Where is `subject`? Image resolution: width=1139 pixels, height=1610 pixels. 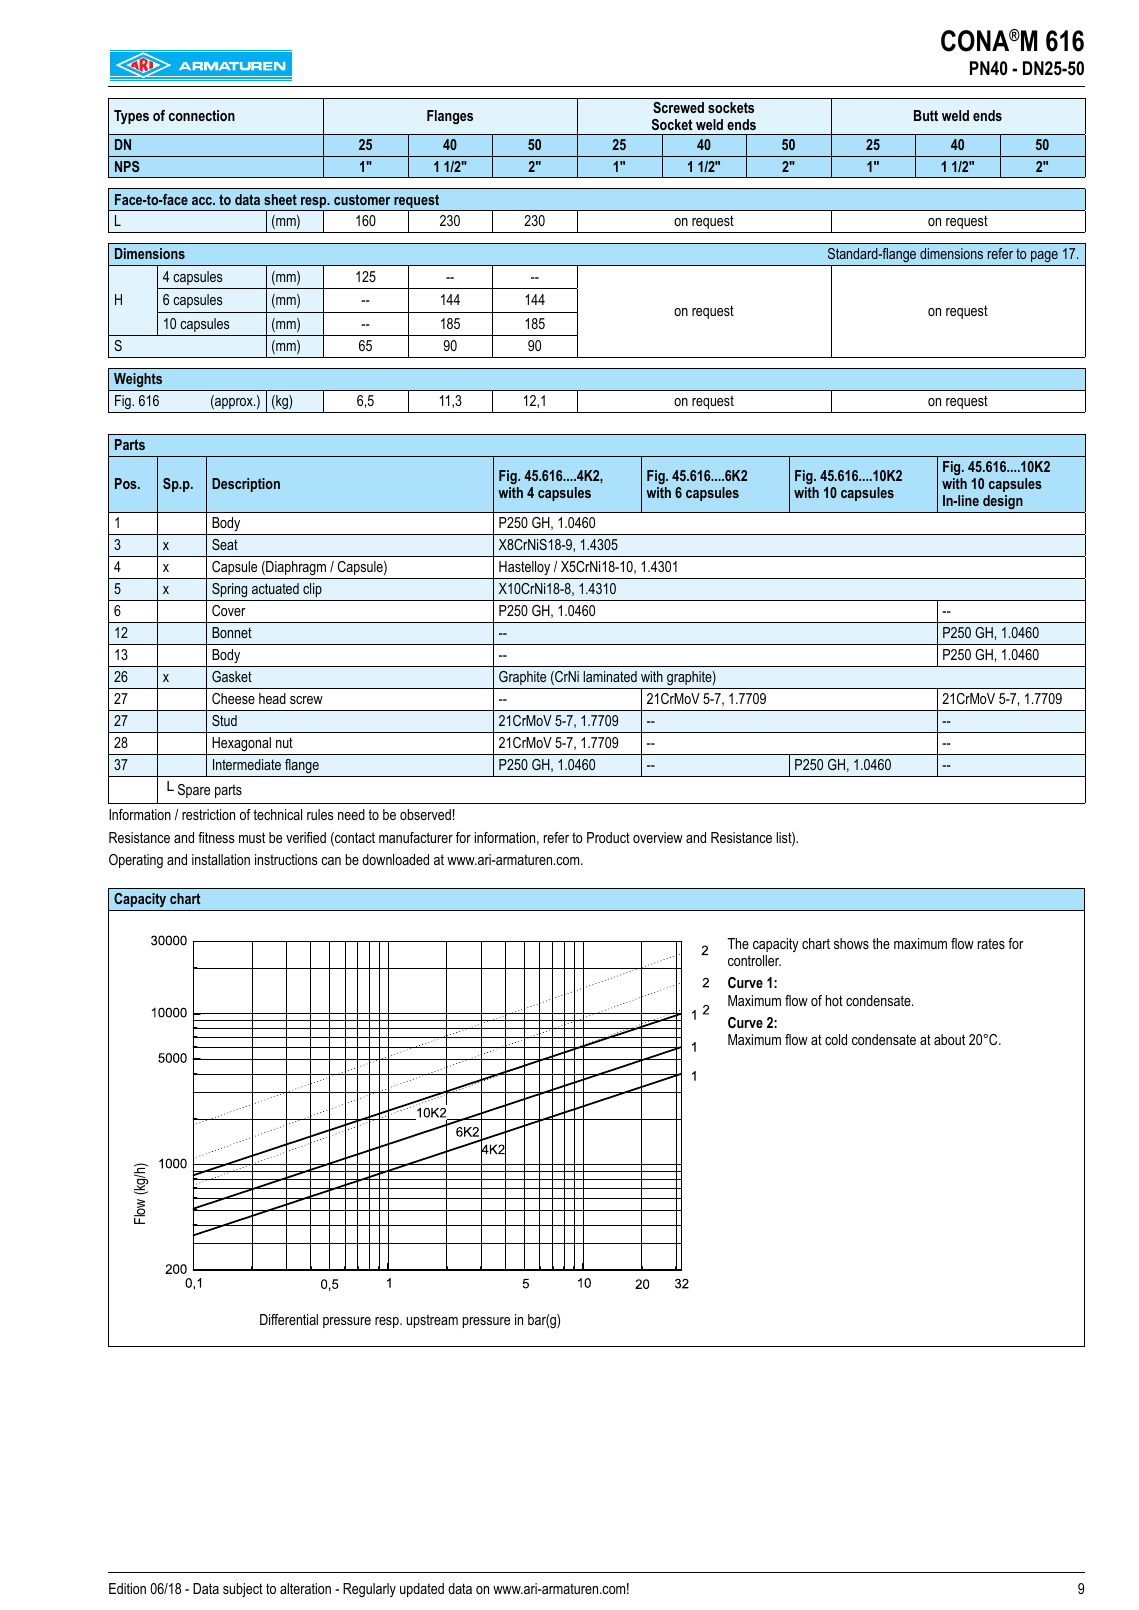
subject is located at coordinates (243, 1590).
